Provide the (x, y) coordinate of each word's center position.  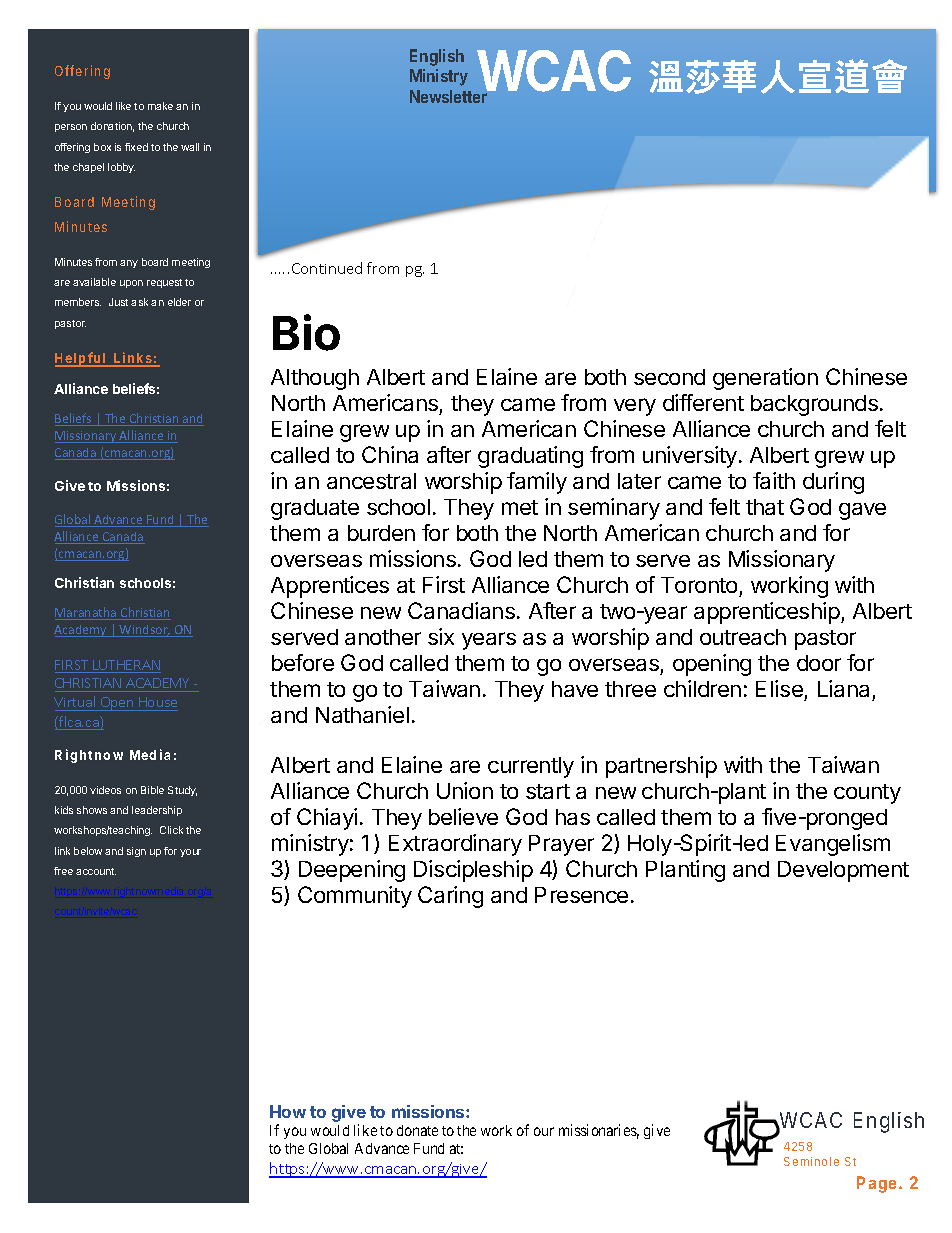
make (160, 106)
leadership (157, 811)
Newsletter (449, 96)
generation (765, 379)
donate (417, 1130)
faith (774, 480)
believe (463, 816)
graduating (530, 457)
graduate (315, 509)
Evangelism (833, 845)
